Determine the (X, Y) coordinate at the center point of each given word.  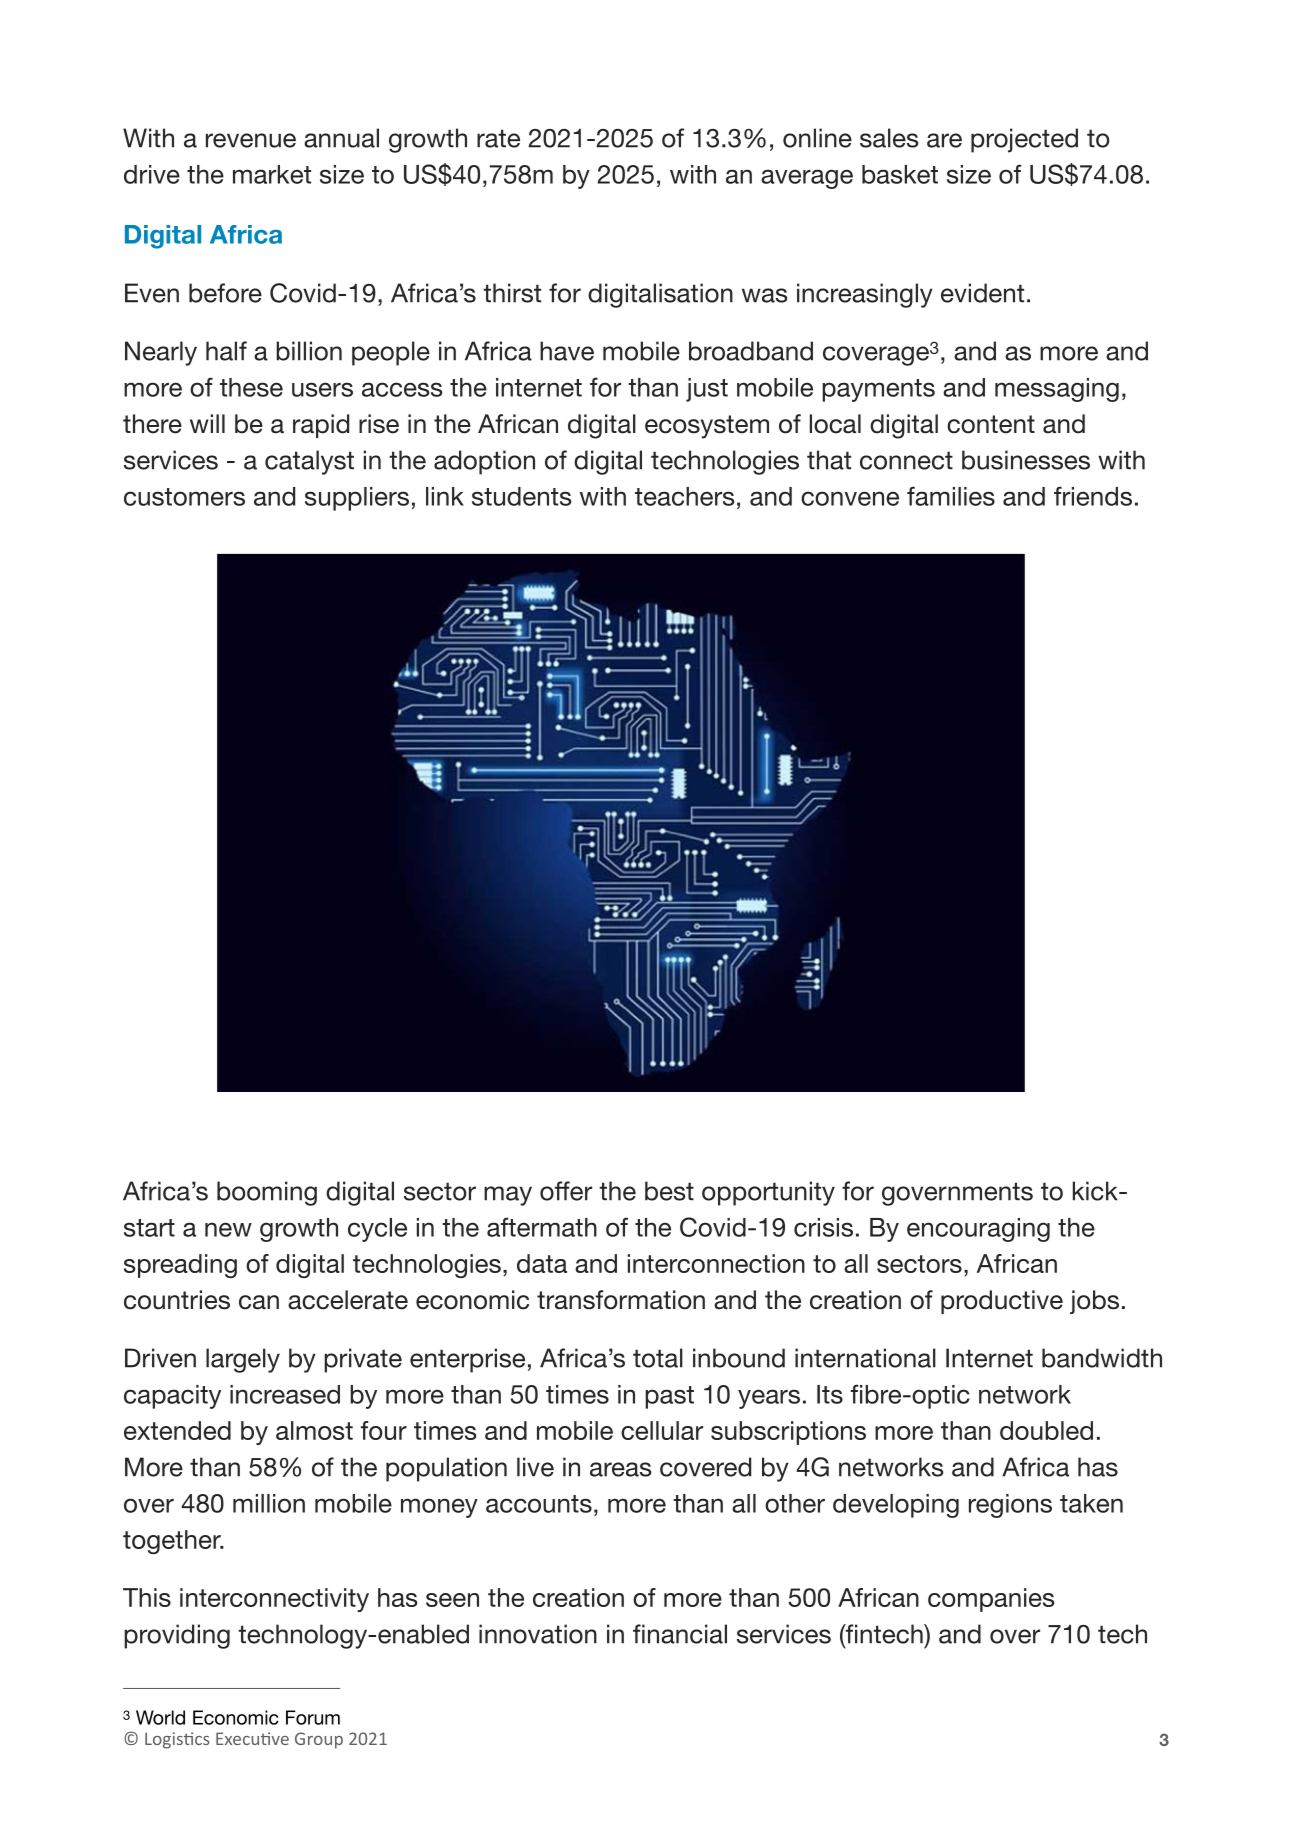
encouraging (978, 1230)
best (669, 1191)
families (951, 496)
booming (267, 1193)
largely (243, 1360)
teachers (684, 496)
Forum (313, 1717)
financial (680, 1634)
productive (1002, 1302)
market (272, 174)
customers (184, 497)
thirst (512, 293)
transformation (621, 1300)
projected (1024, 140)
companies (991, 1600)
